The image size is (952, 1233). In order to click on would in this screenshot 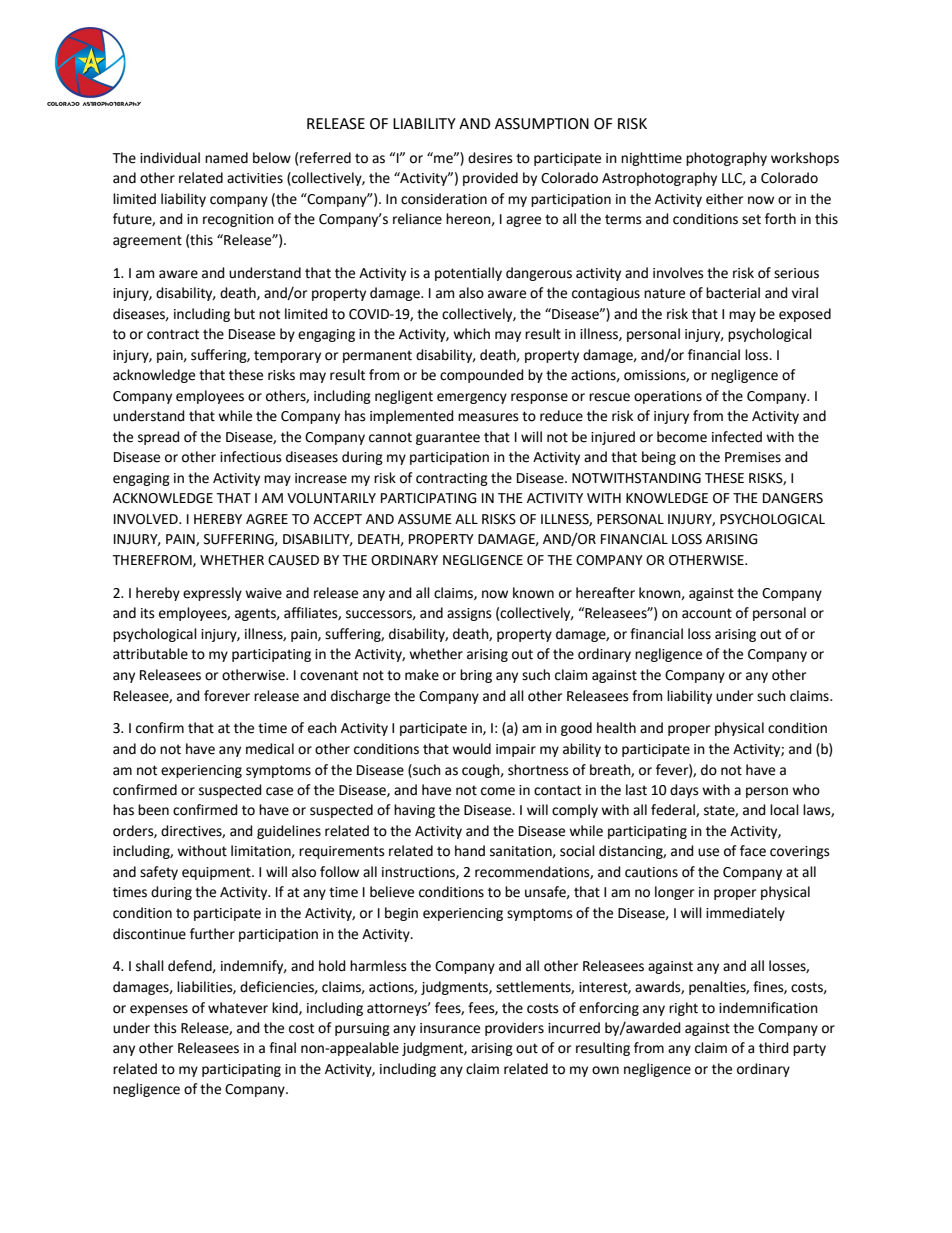, I will do `click(471, 749)`.
